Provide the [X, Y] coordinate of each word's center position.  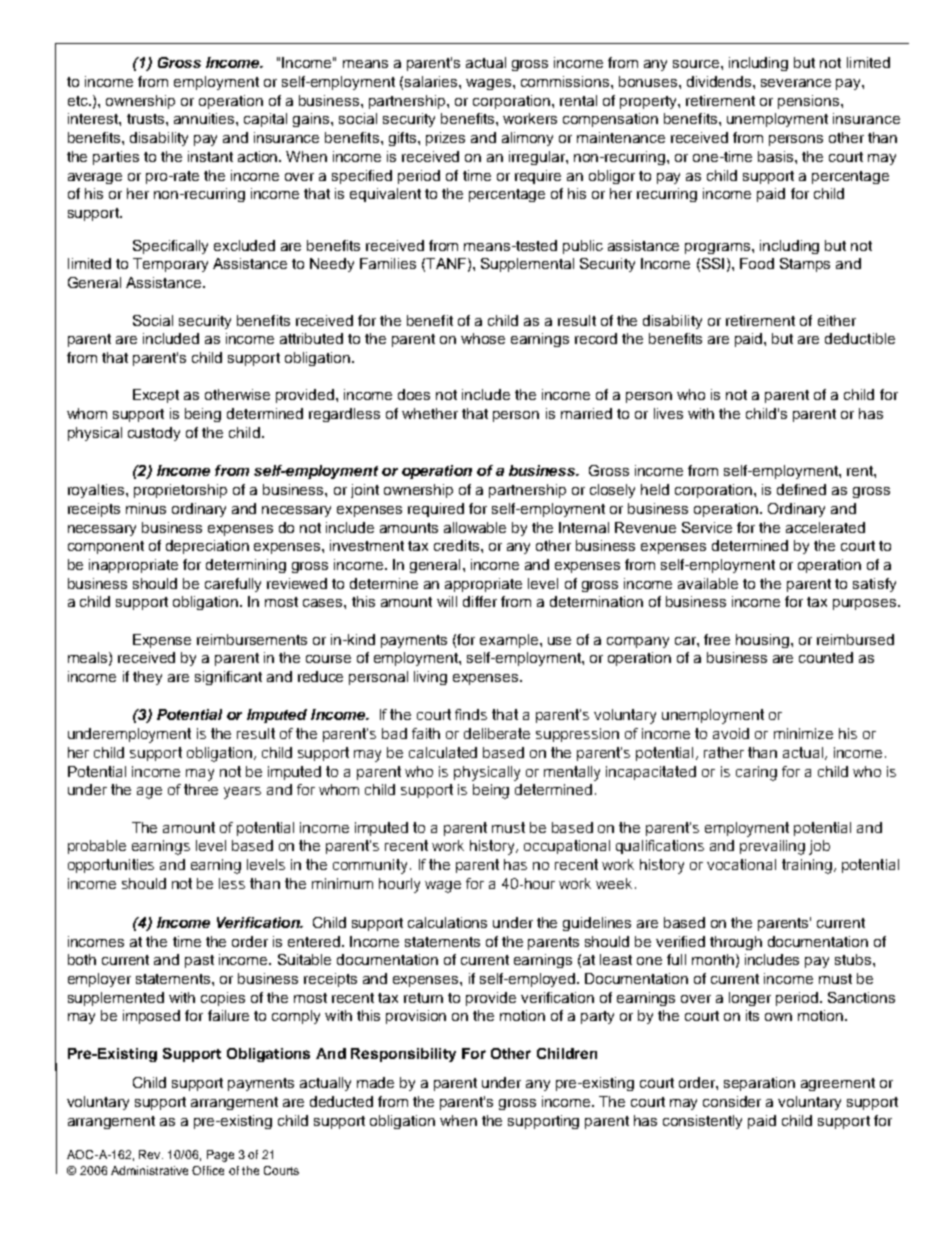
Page [220, 1156]
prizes [445, 139]
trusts [147, 119]
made [375, 1082]
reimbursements [252, 639]
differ [480, 601]
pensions [810, 102]
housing [764, 641]
